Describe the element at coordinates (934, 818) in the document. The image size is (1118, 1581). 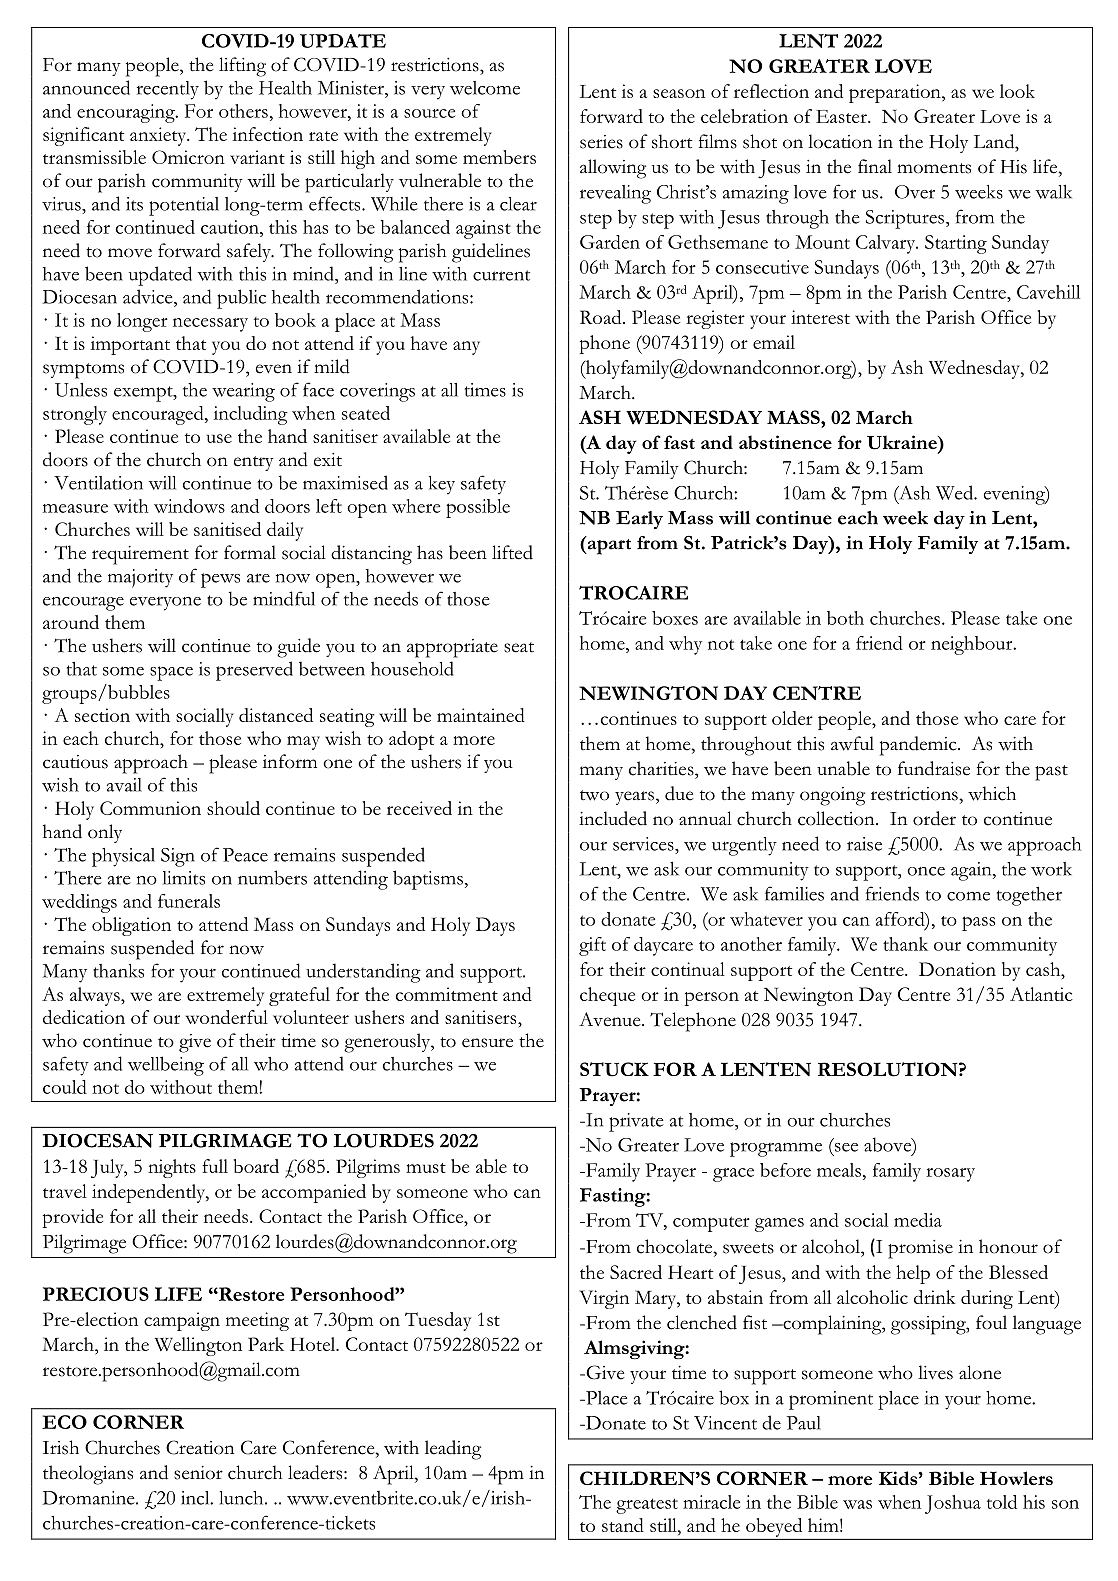
I see `order` at that location.
